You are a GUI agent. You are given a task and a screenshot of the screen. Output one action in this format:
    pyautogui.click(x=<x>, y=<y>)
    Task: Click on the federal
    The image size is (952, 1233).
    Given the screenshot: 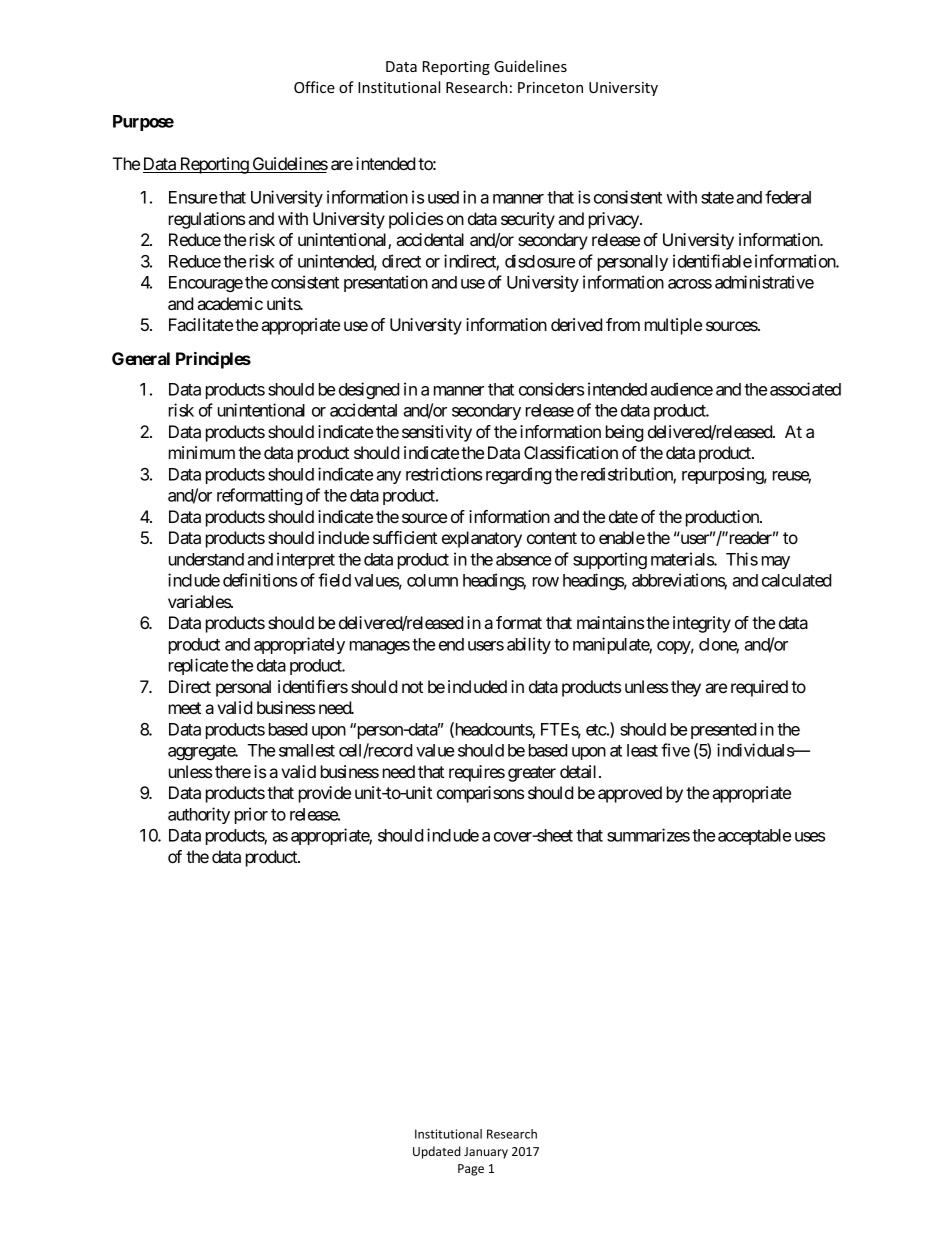 What is the action you would take?
    pyautogui.click(x=788, y=197)
